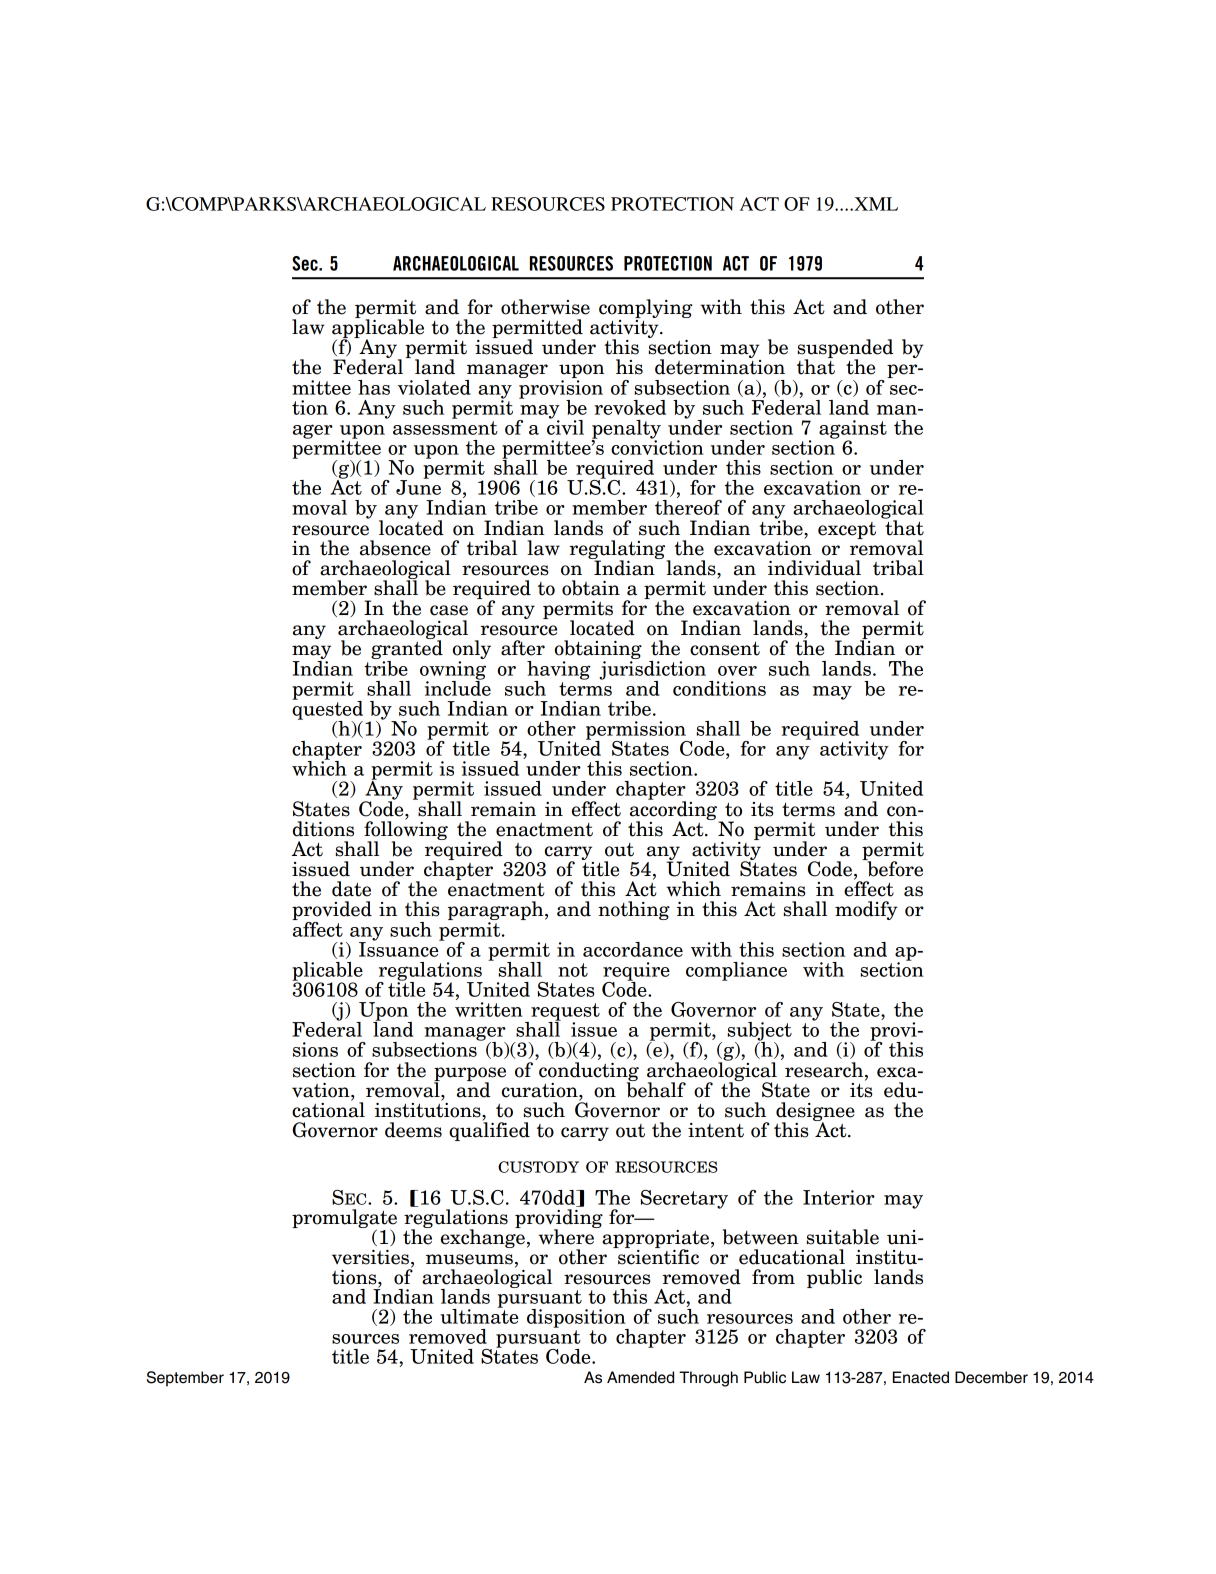  Describe the element at coordinates (630, 407) in the page. I see `revoked` at that location.
